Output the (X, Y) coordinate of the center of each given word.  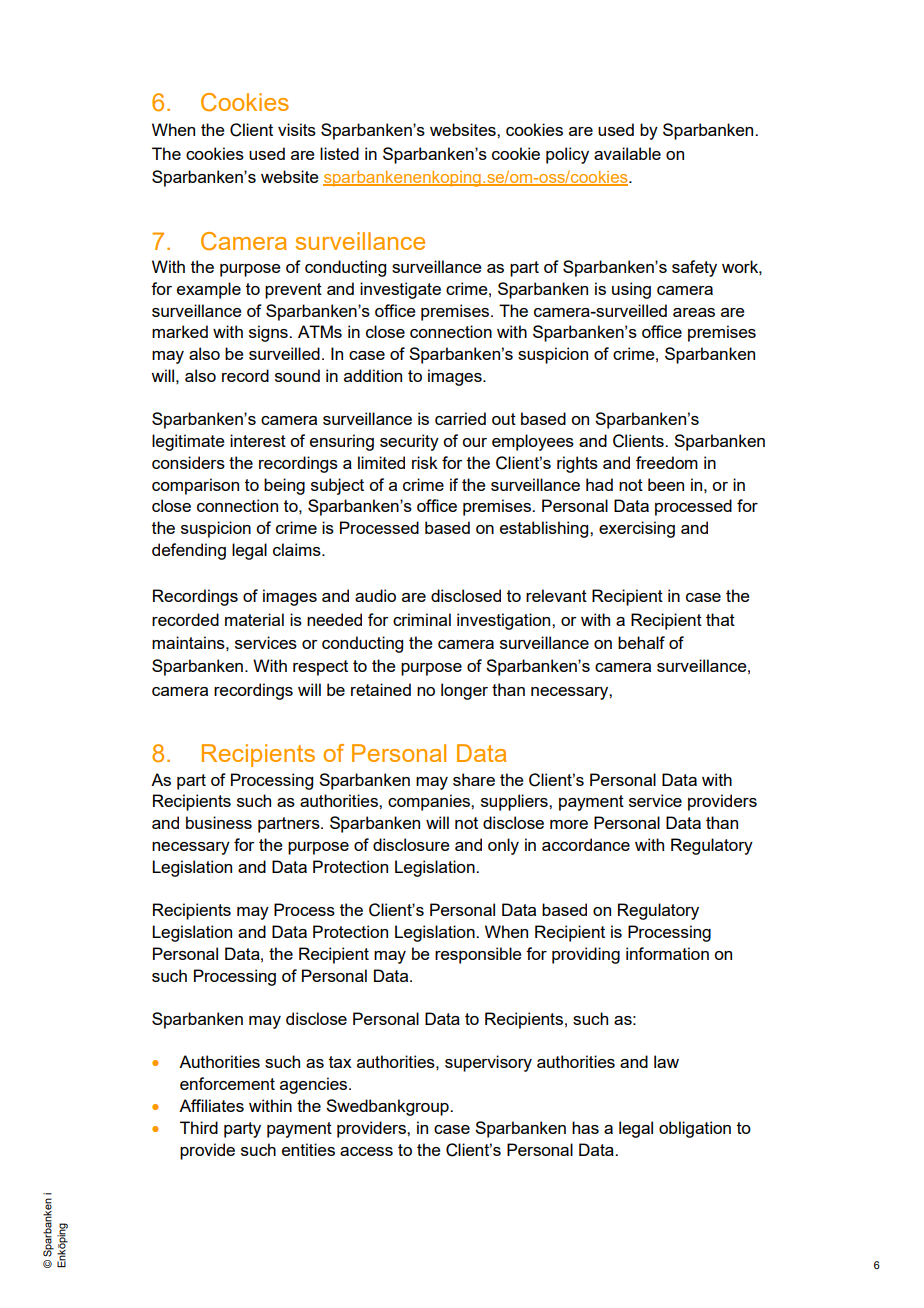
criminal (422, 619)
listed (339, 153)
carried (460, 418)
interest (258, 440)
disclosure (411, 844)
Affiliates (211, 1105)
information (667, 953)
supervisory (488, 1063)
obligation (695, 1129)
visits (297, 129)
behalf (641, 642)
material (254, 619)
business (219, 822)
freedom (667, 462)
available (627, 153)
